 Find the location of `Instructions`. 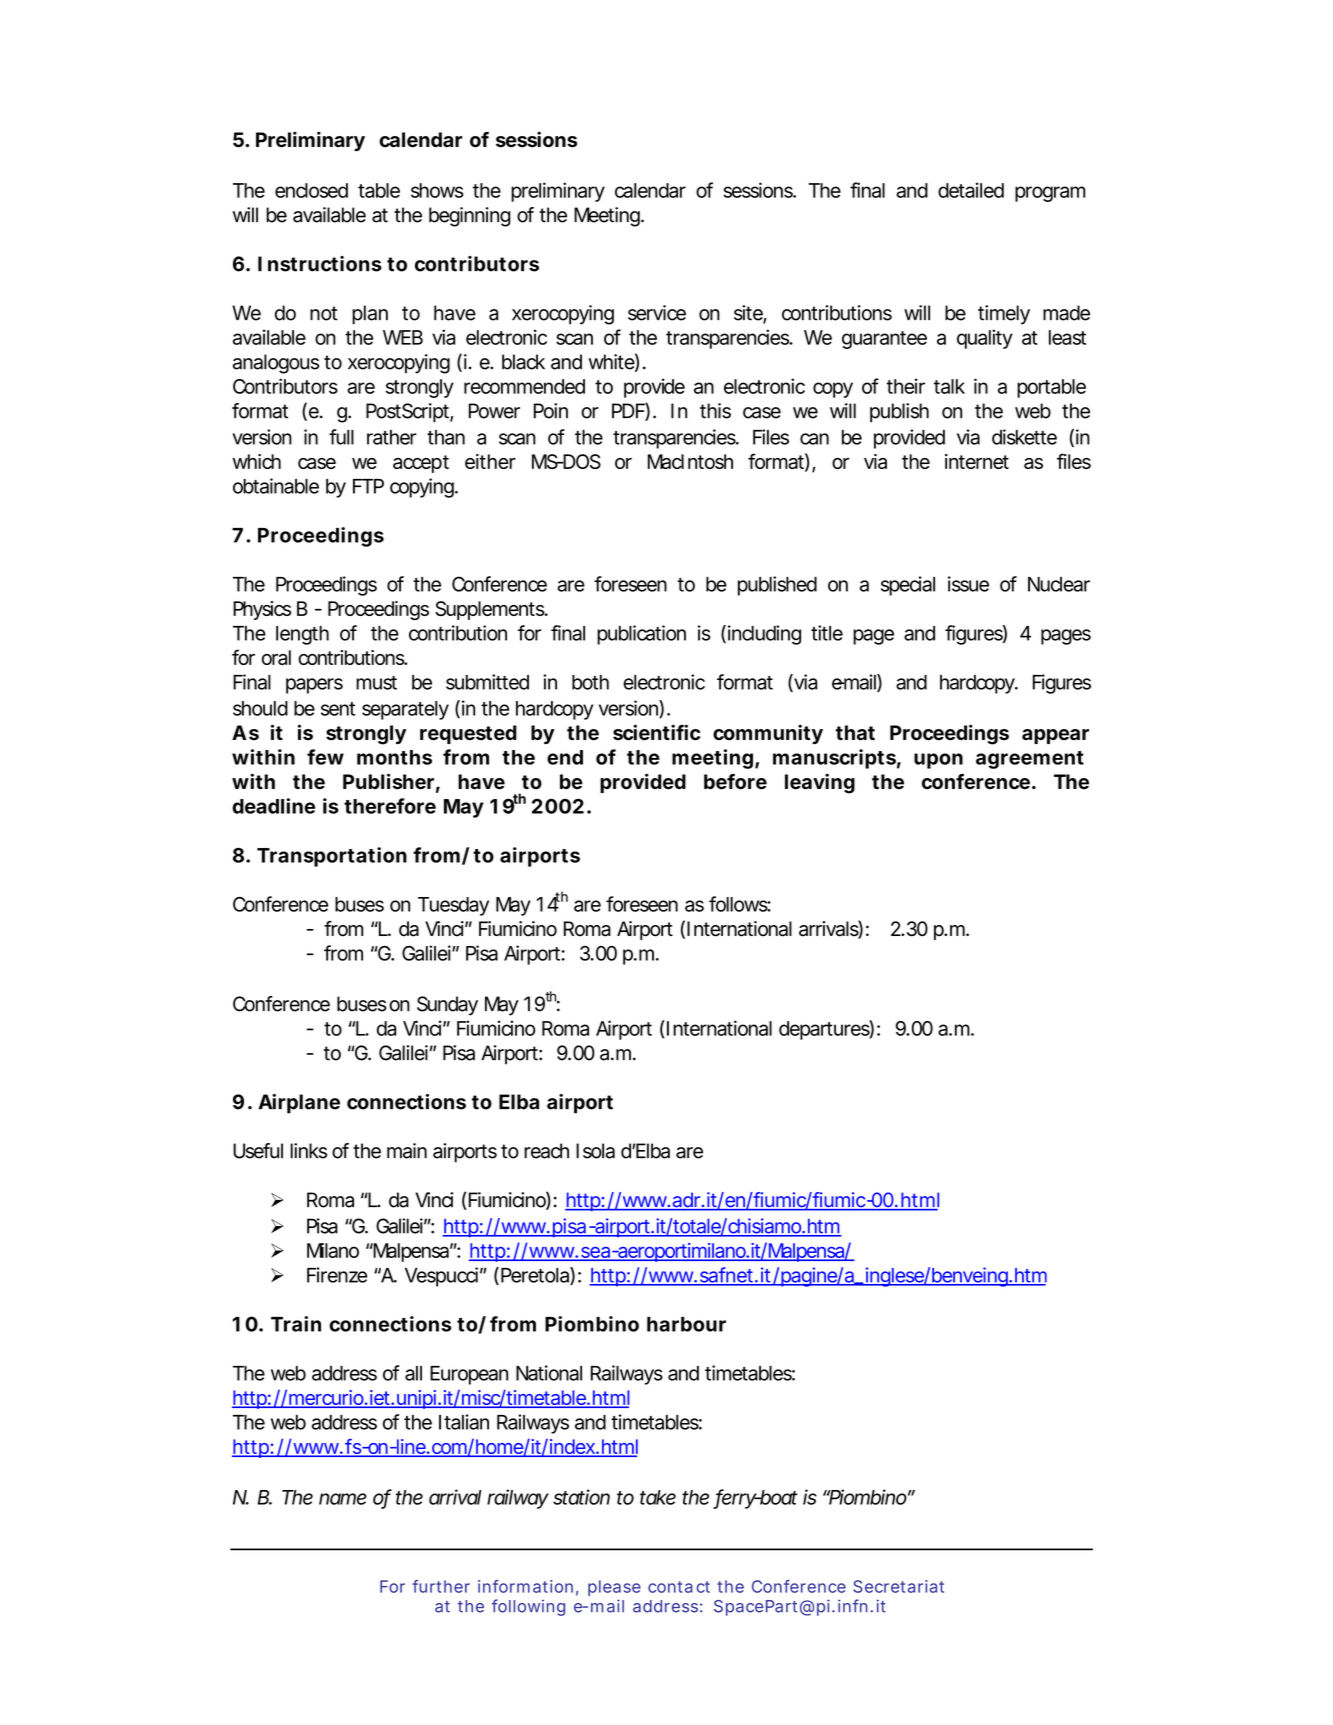

Instructions is located at coordinates (320, 264).
